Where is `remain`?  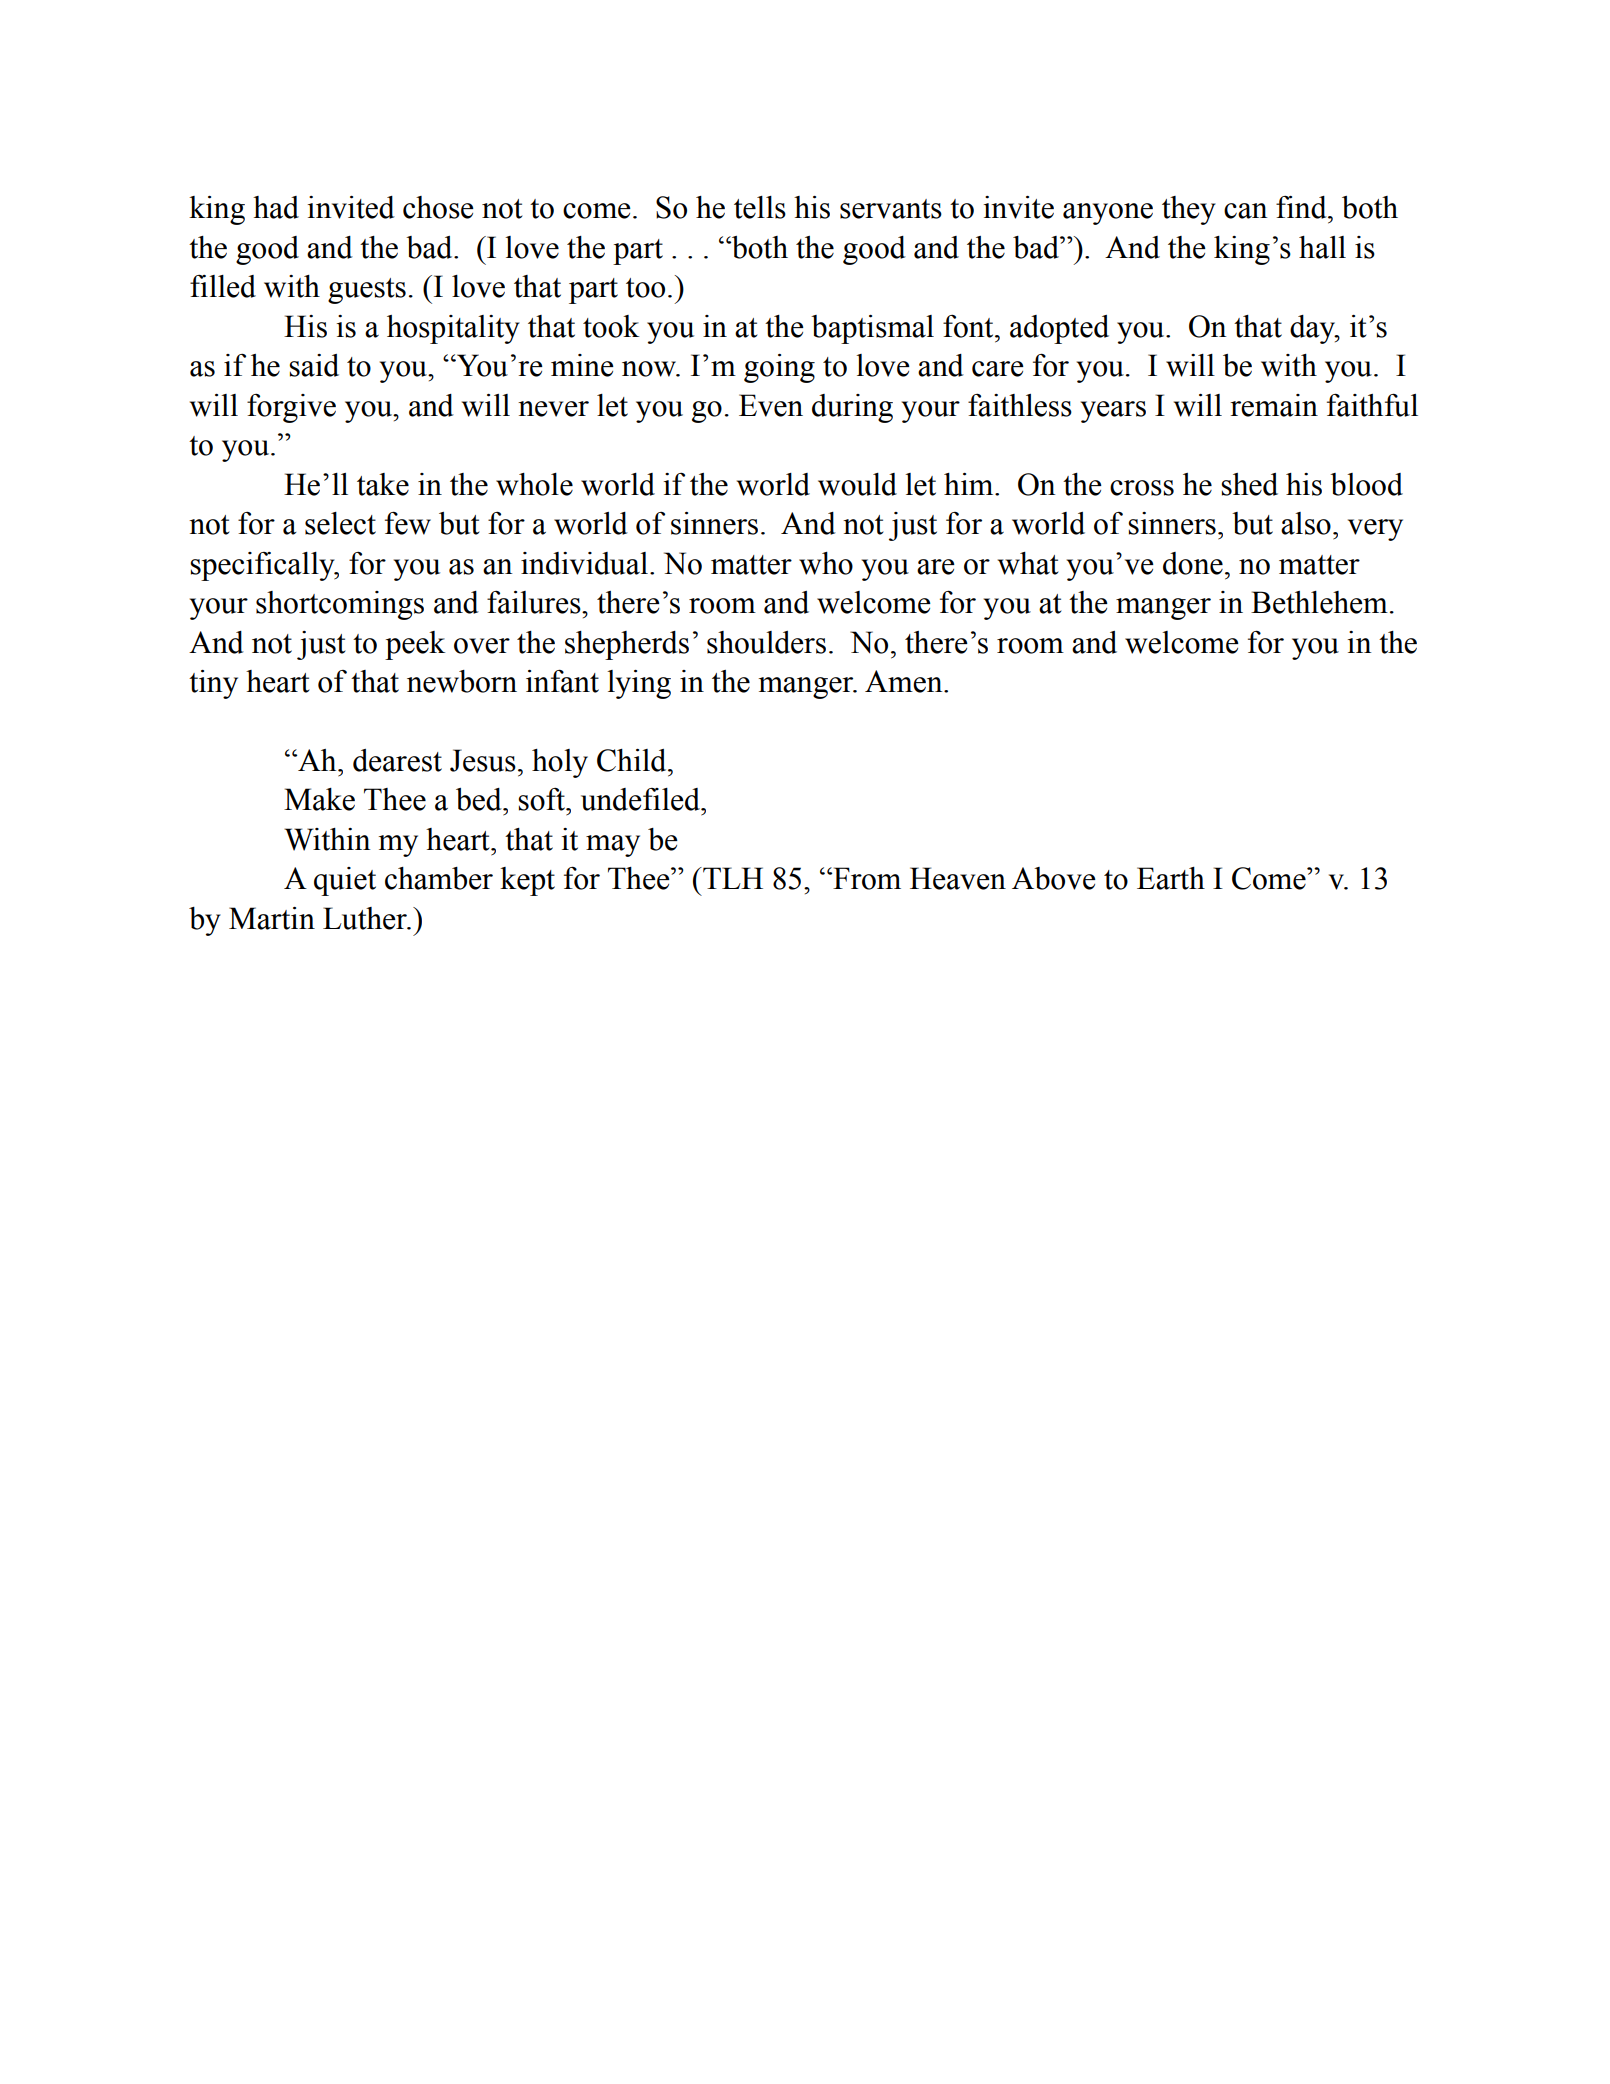
remain is located at coordinates (1274, 405).
